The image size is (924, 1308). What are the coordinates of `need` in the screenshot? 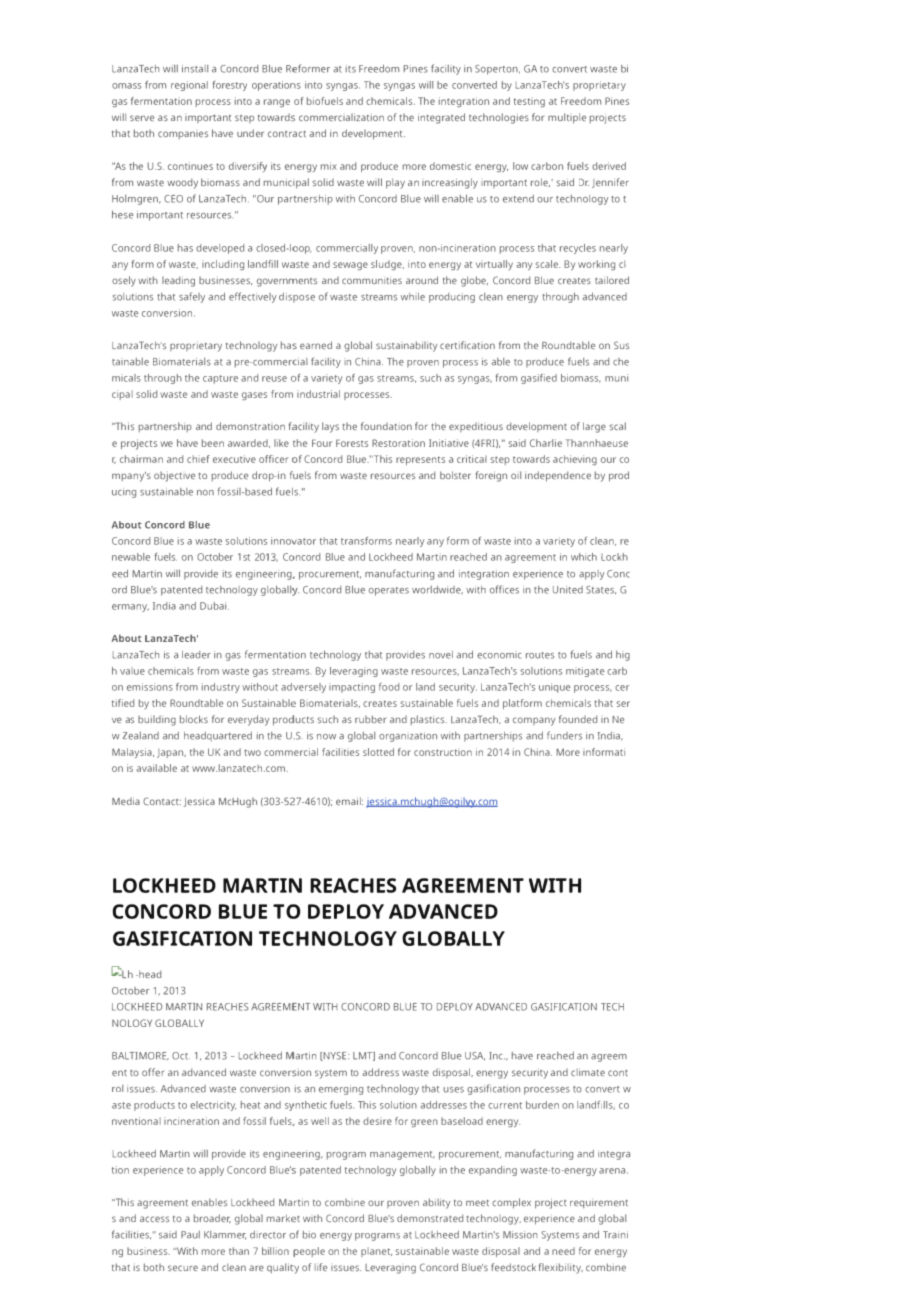 It's located at (563, 1251).
